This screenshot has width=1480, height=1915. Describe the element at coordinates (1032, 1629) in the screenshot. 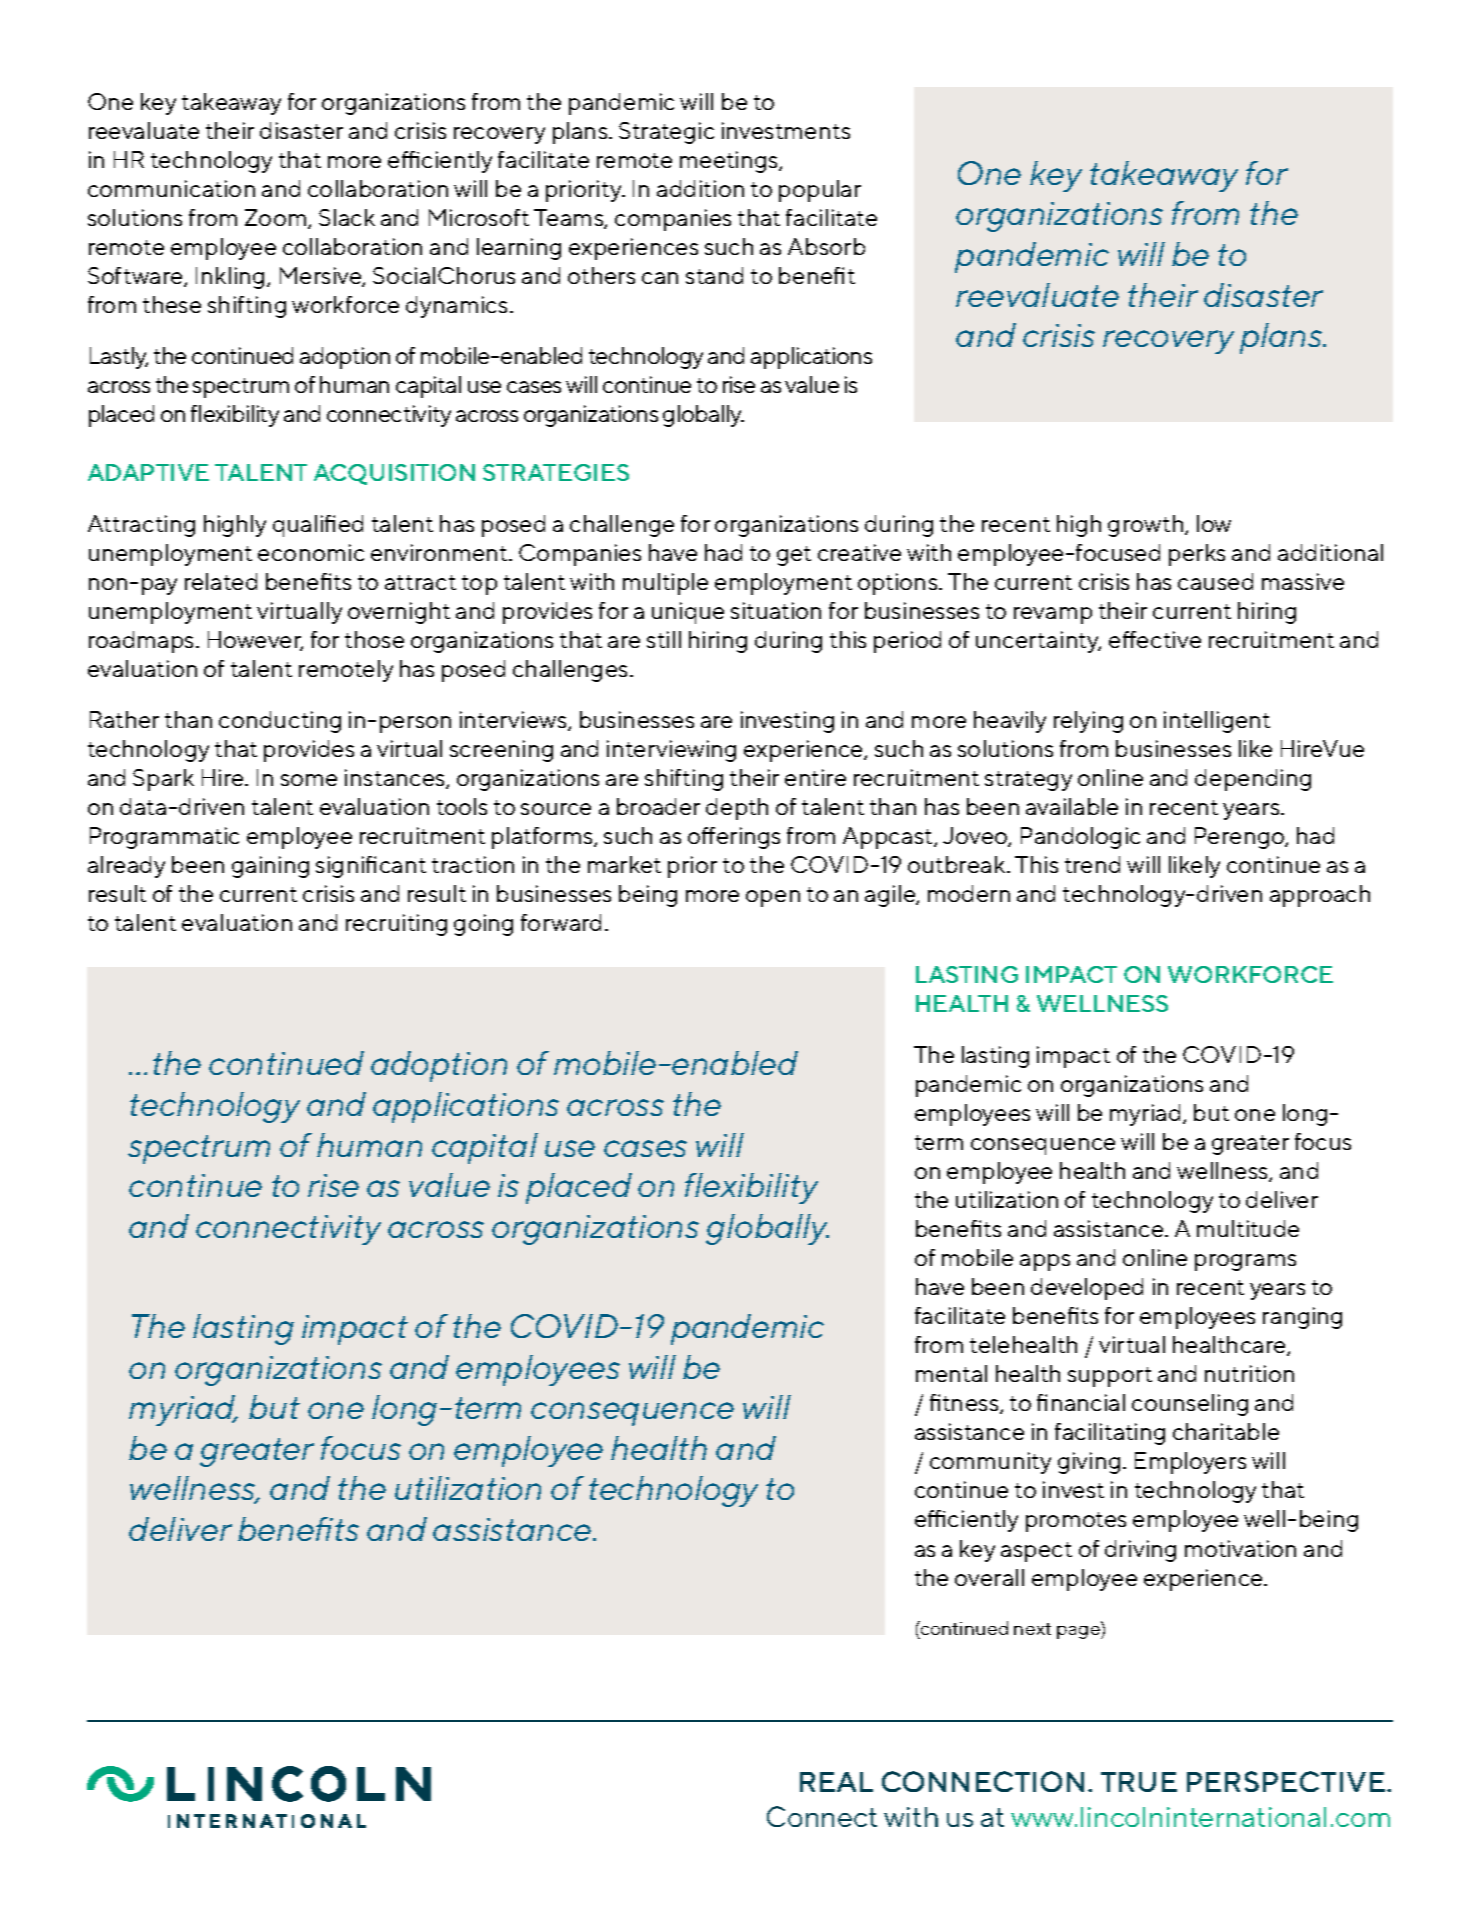

I see `next` at that location.
